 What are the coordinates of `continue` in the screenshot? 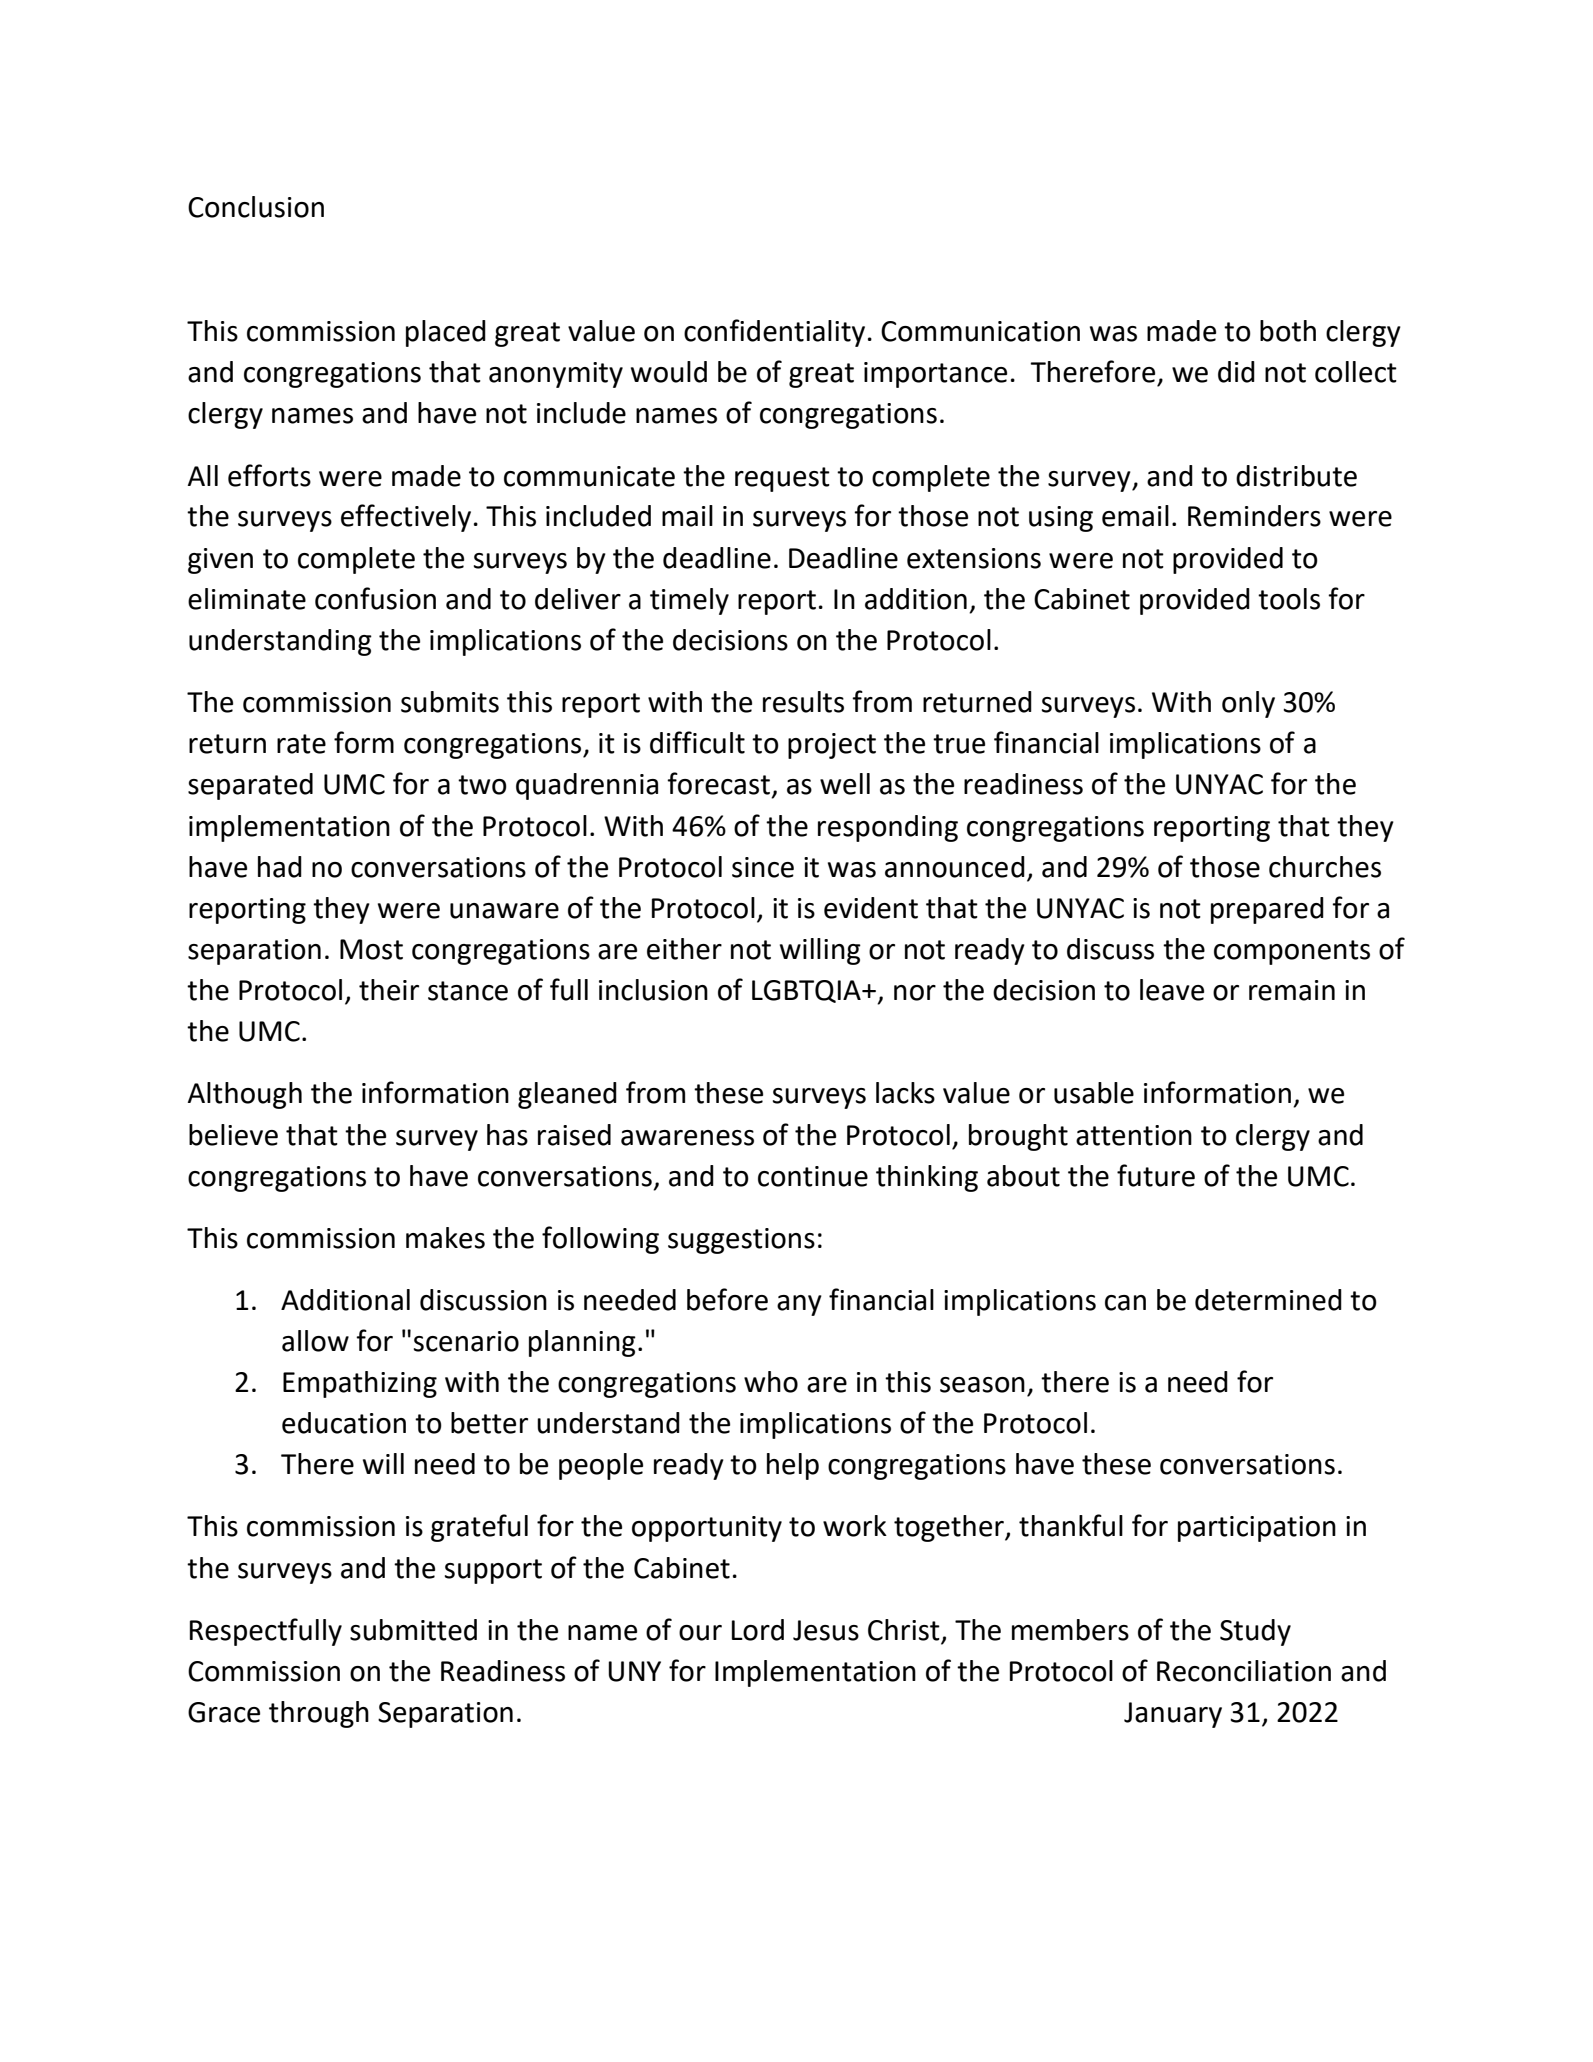 It's located at (813, 1176).
